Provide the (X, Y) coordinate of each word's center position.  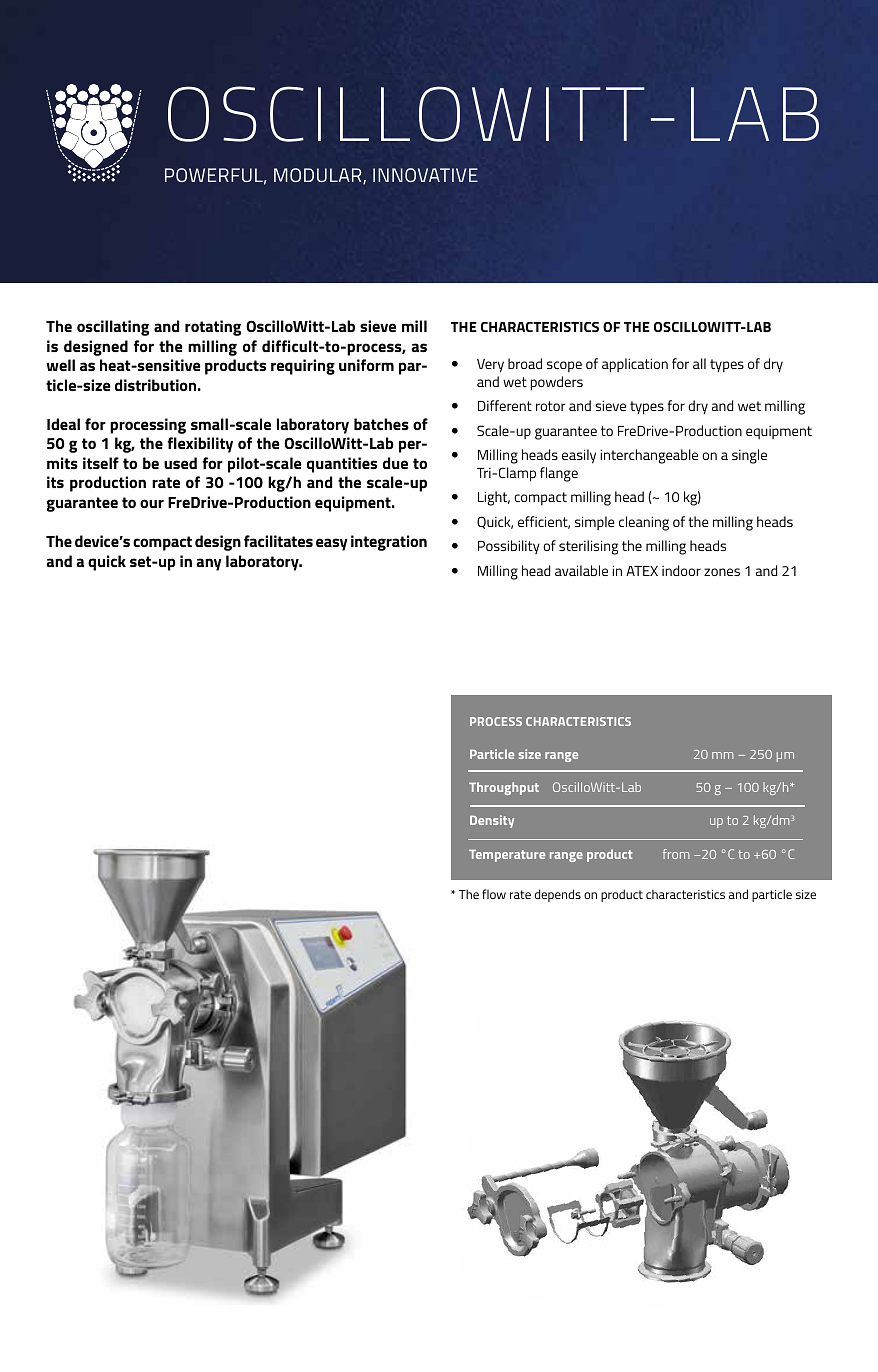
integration (389, 543)
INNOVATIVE (425, 175)
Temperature (507, 855)
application (635, 365)
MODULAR (319, 176)
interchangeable (649, 456)
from (676, 854)
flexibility (200, 445)
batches (381, 424)
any (209, 564)
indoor (681, 570)
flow (494, 894)
